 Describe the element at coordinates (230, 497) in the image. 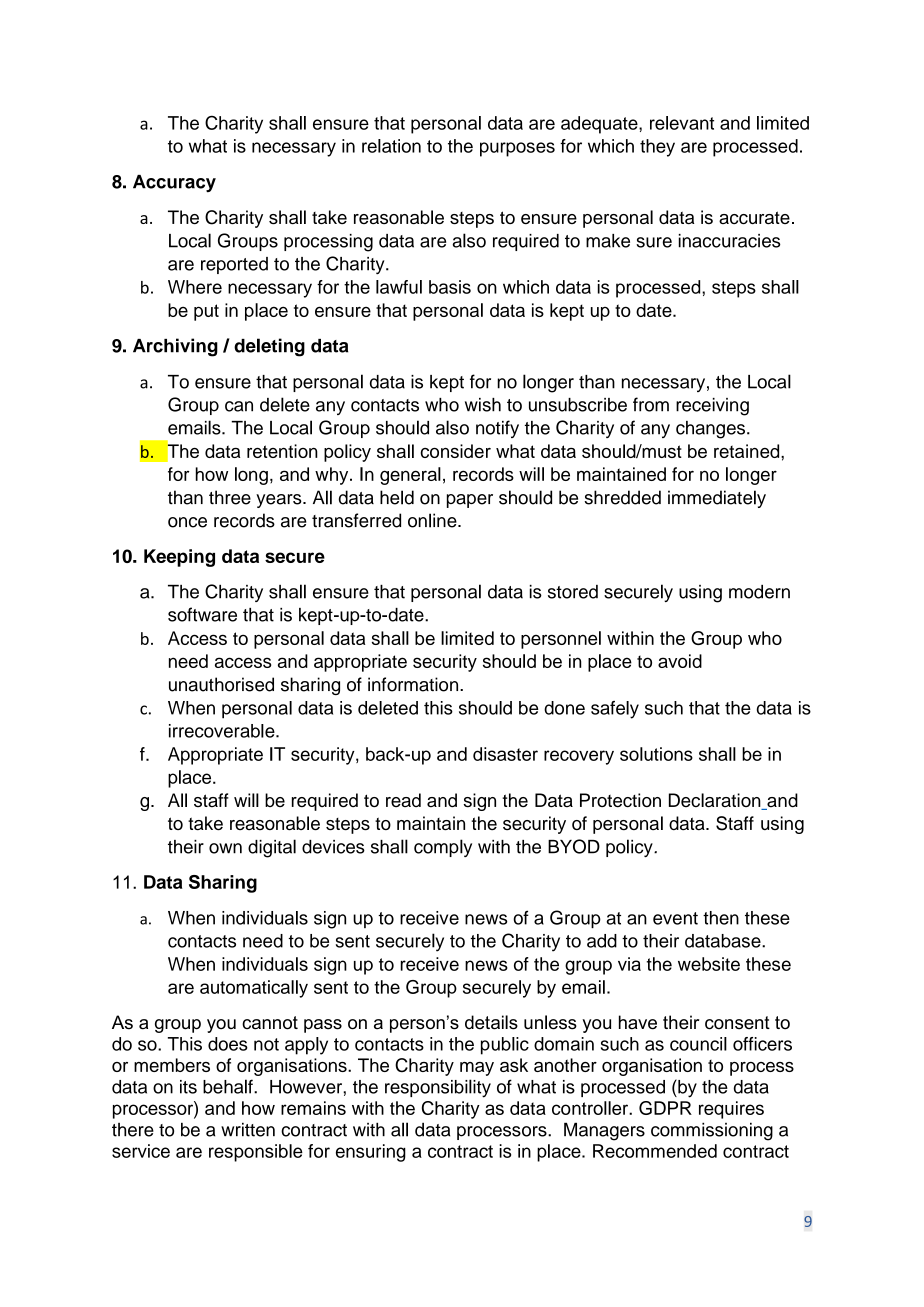

I see `three` at that location.
